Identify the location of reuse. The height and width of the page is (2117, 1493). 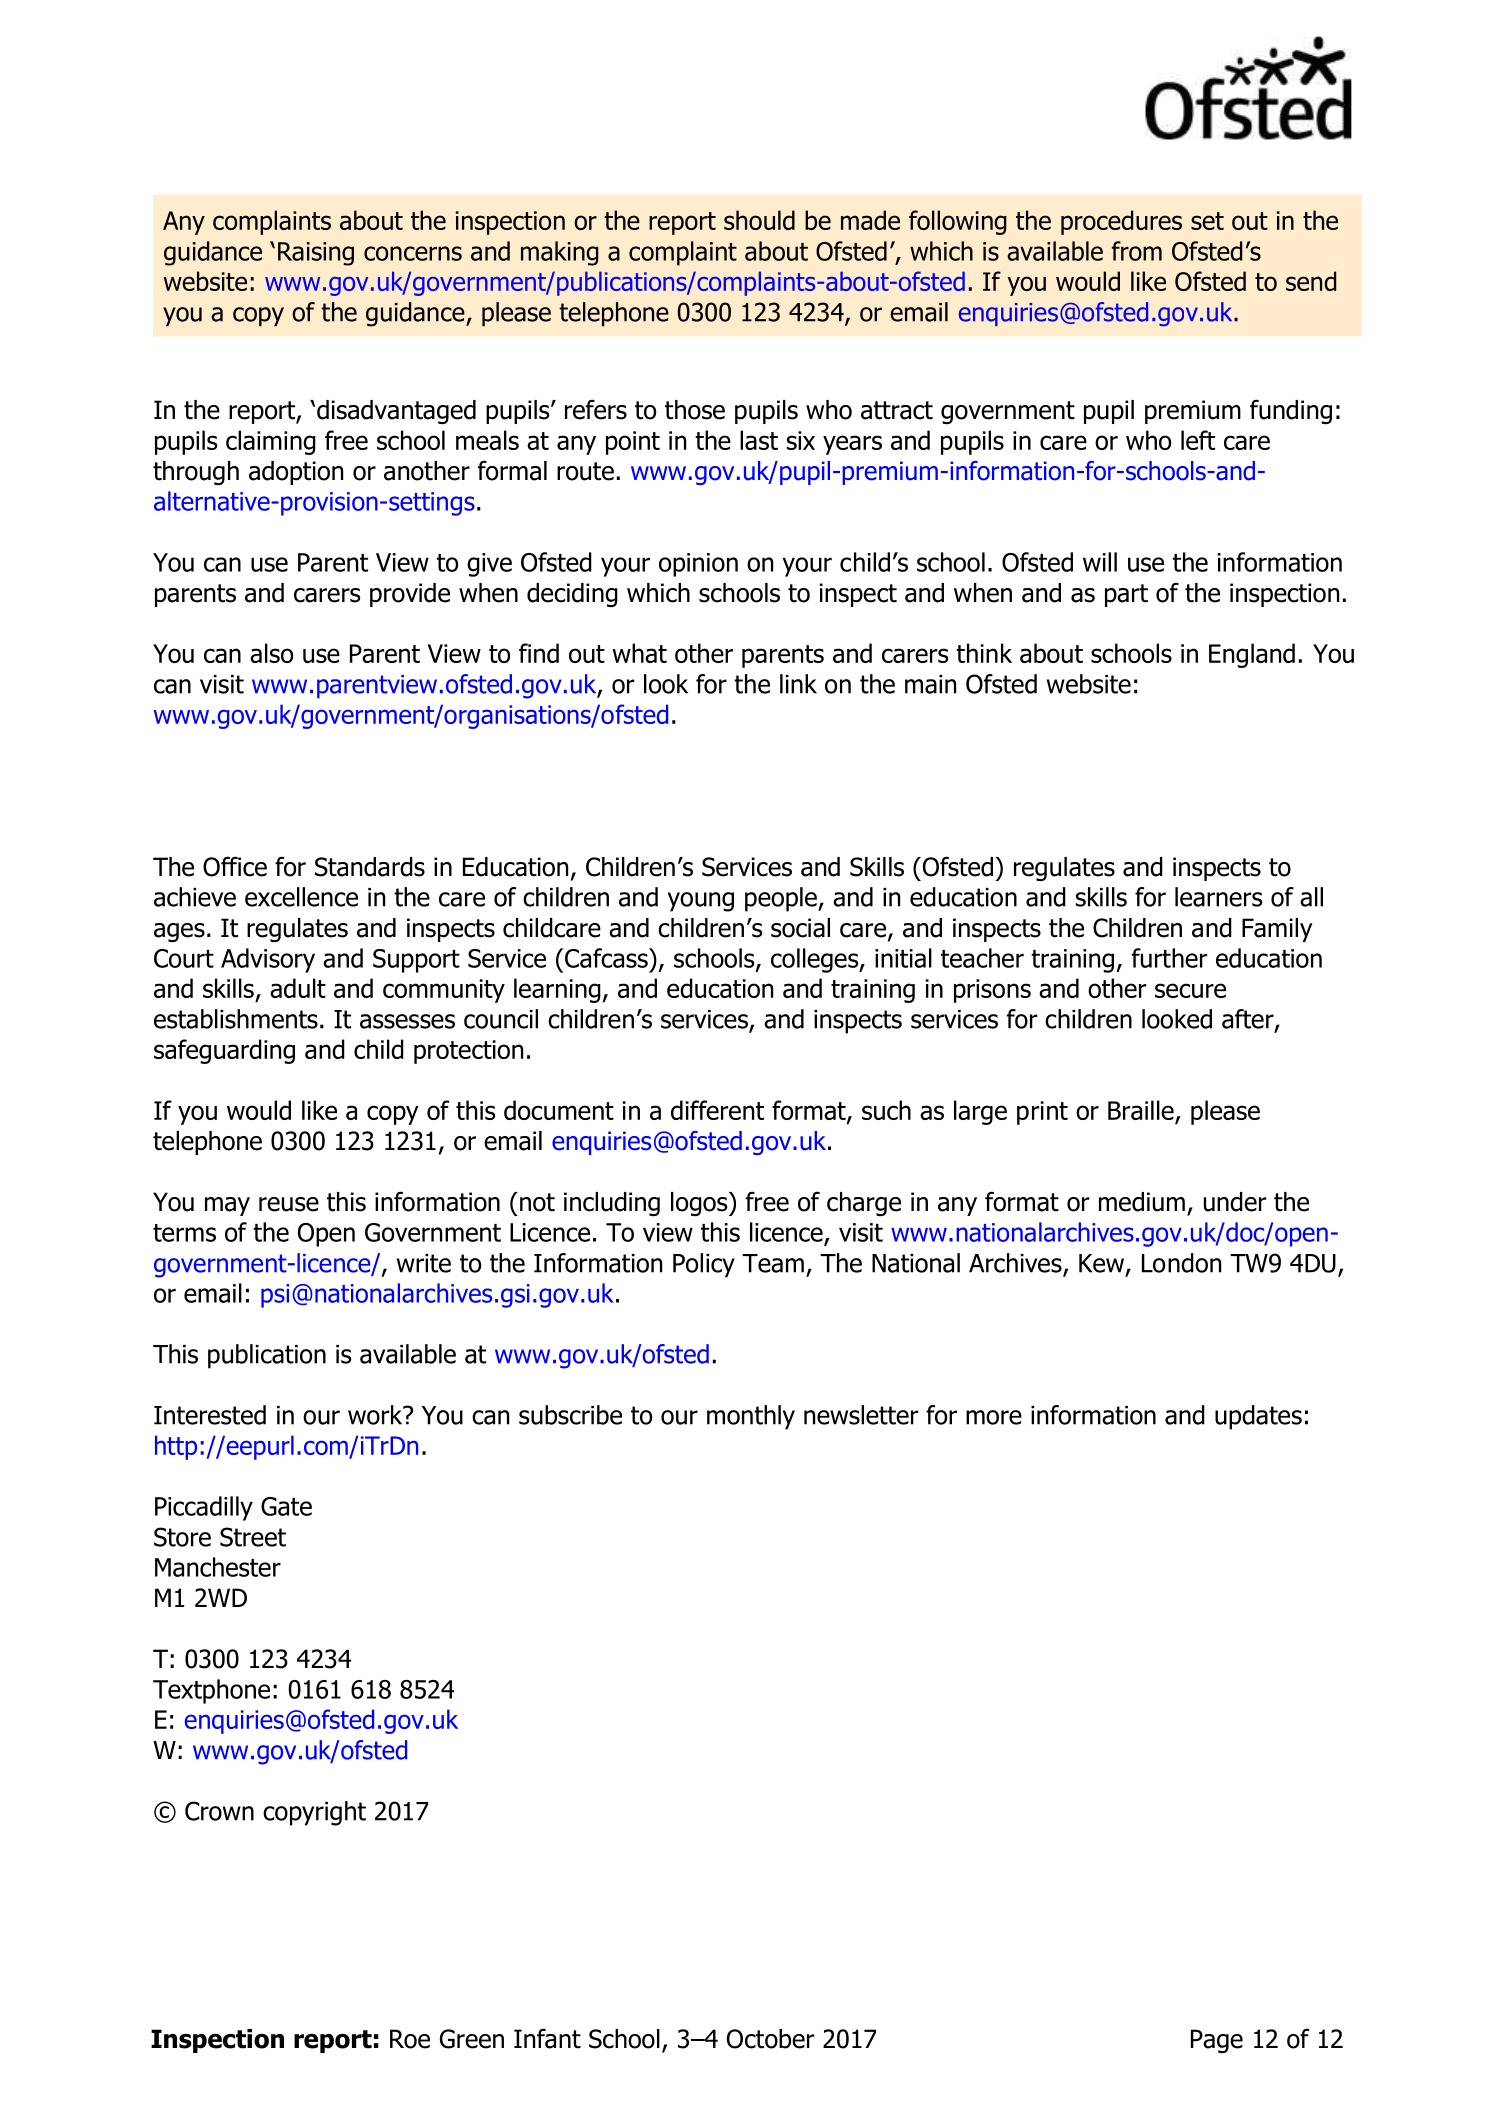
(289, 1204).
